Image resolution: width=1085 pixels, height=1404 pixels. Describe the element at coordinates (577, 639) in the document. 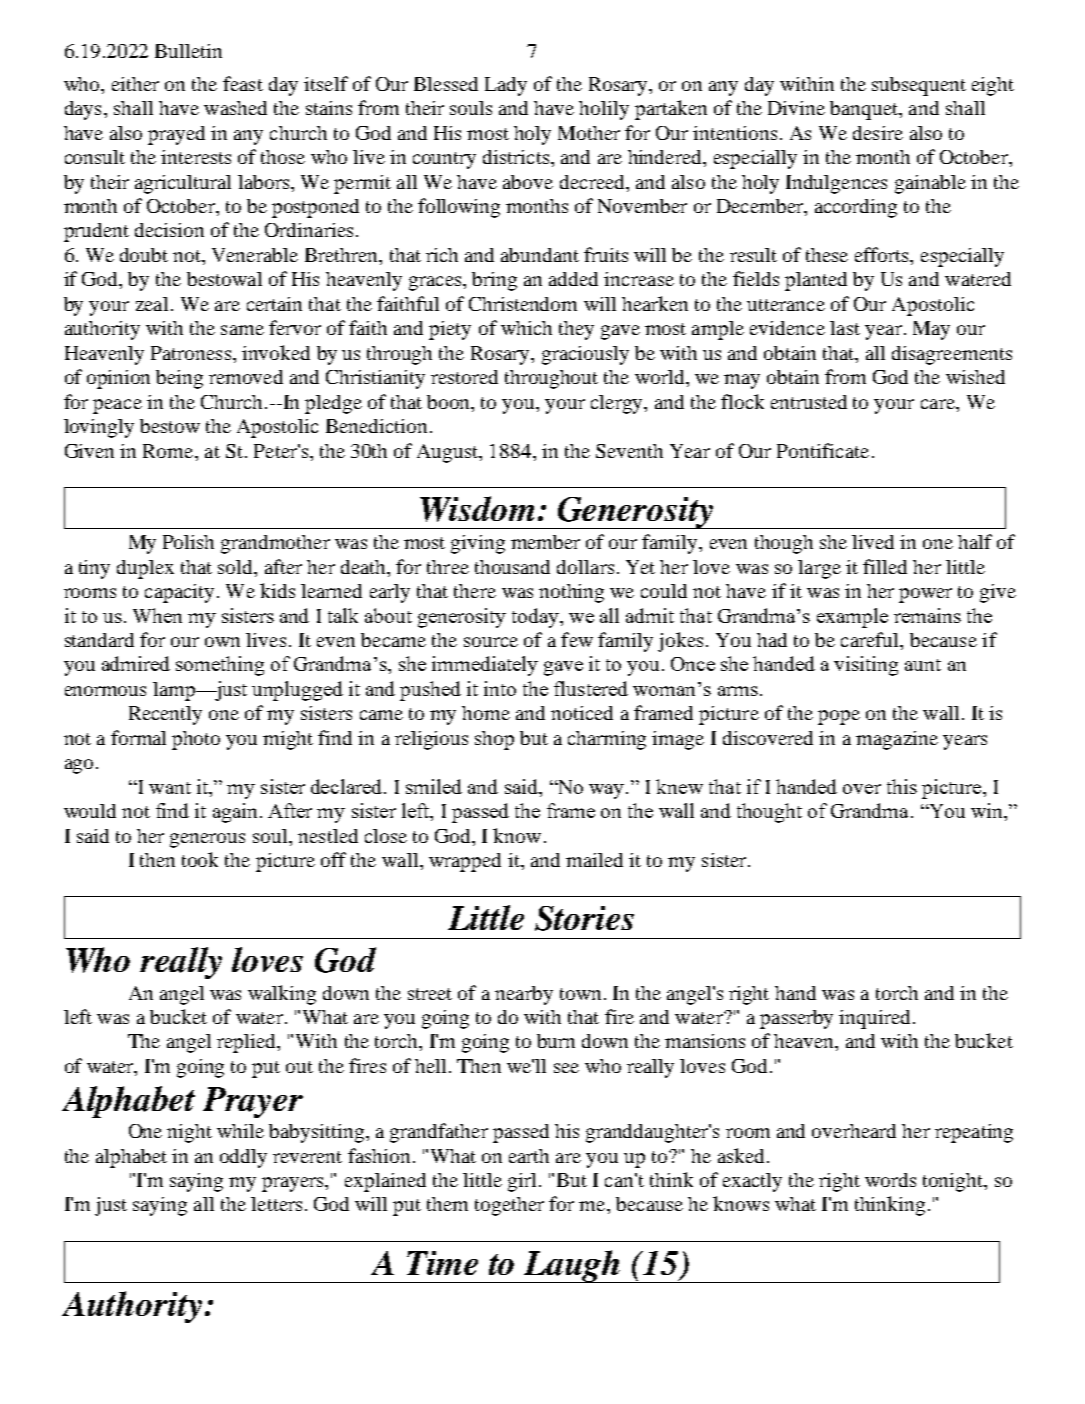

I see `few` at that location.
